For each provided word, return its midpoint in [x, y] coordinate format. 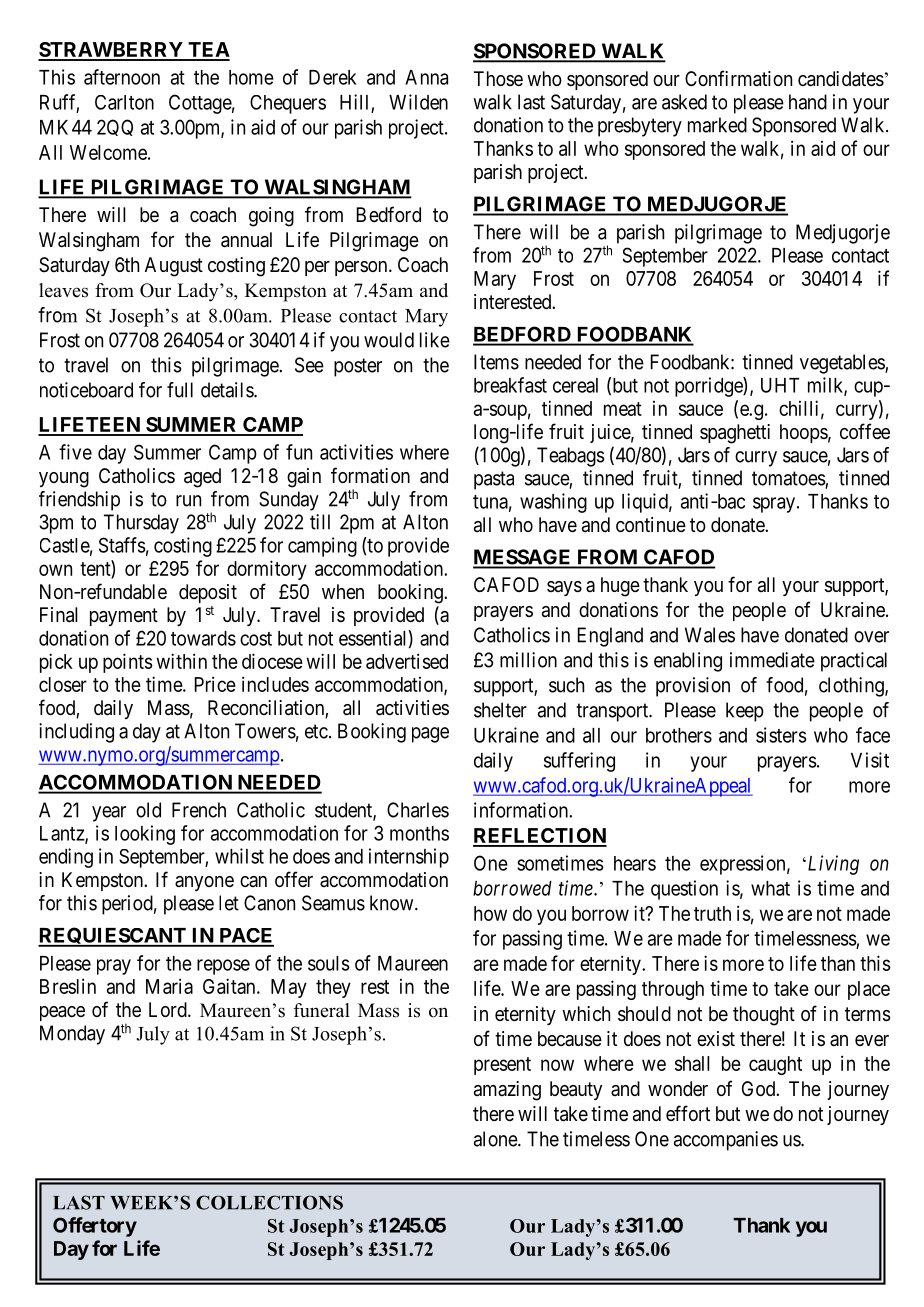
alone [496, 1139]
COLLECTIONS [269, 1202]
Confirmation [738, 78]
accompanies [726, 1141]
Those [498, 78]
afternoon [122, 77]
